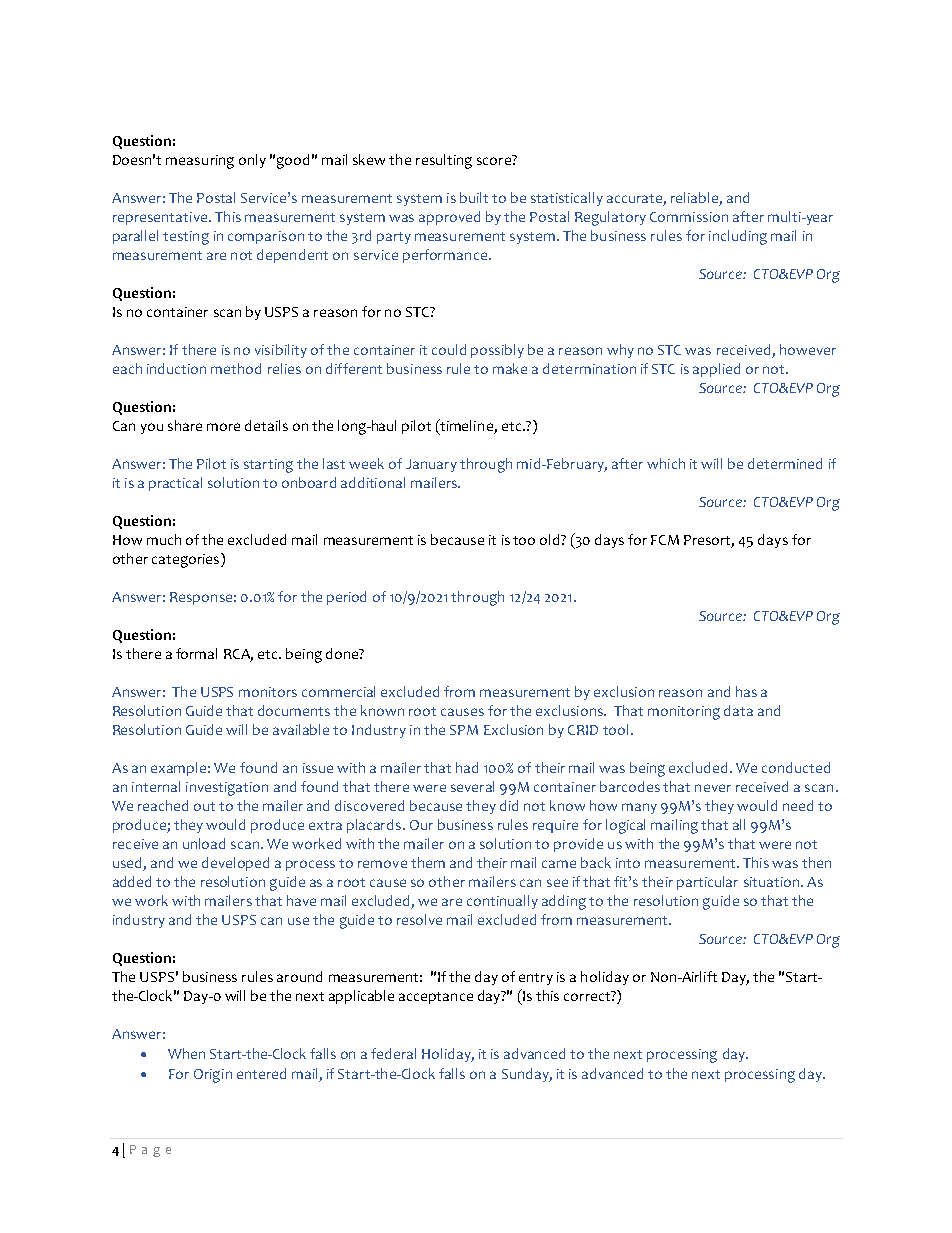 The image size is (952, 1233). Describe the element at coordinates (200, 162) in the page. I see `measuring` at that location.
